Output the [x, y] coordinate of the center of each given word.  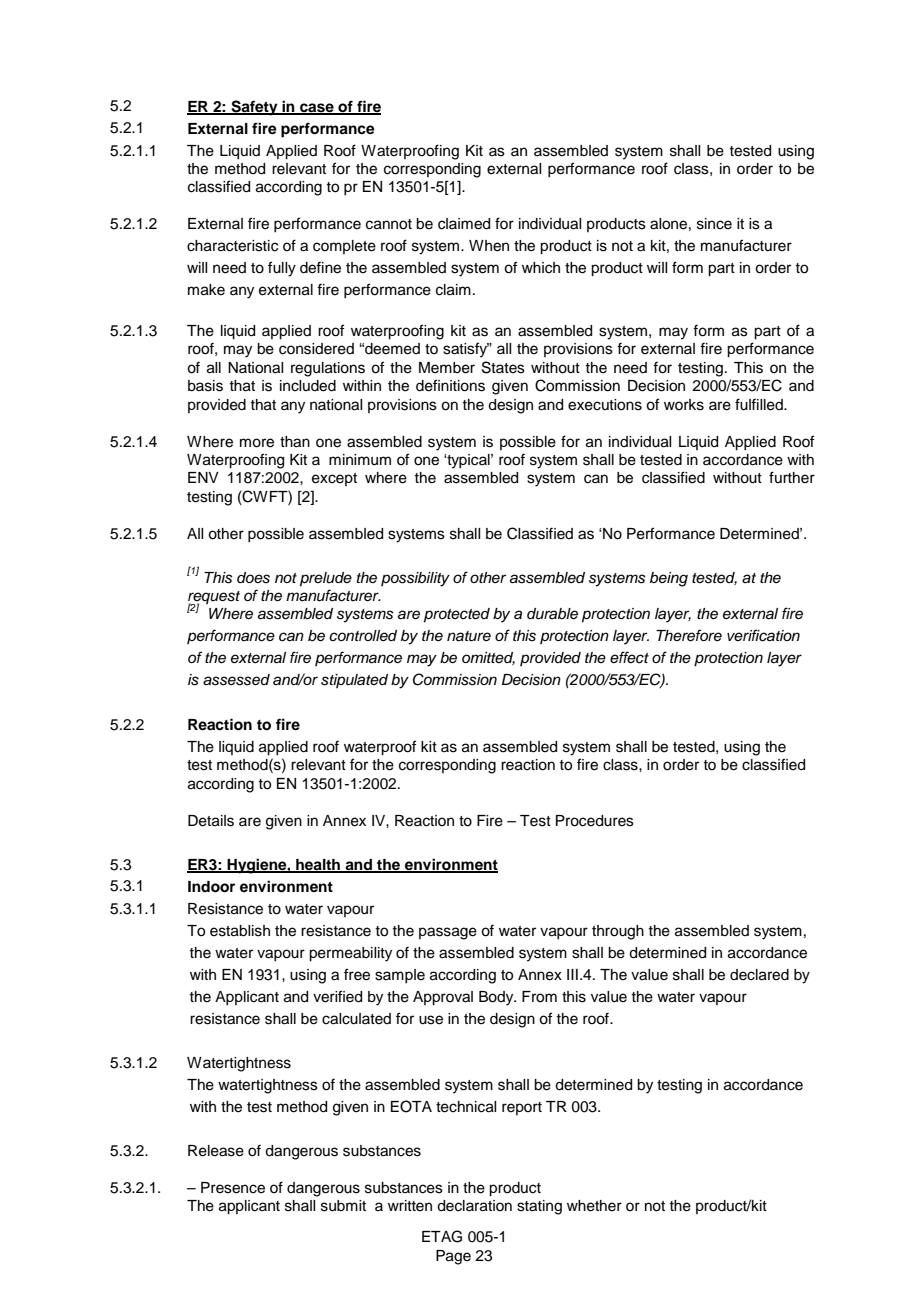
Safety [254, 108]
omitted [488, 658]
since [714, 224]
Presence [233, 1188]
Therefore [689, 635]
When [489, 246]
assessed [236, 680]
